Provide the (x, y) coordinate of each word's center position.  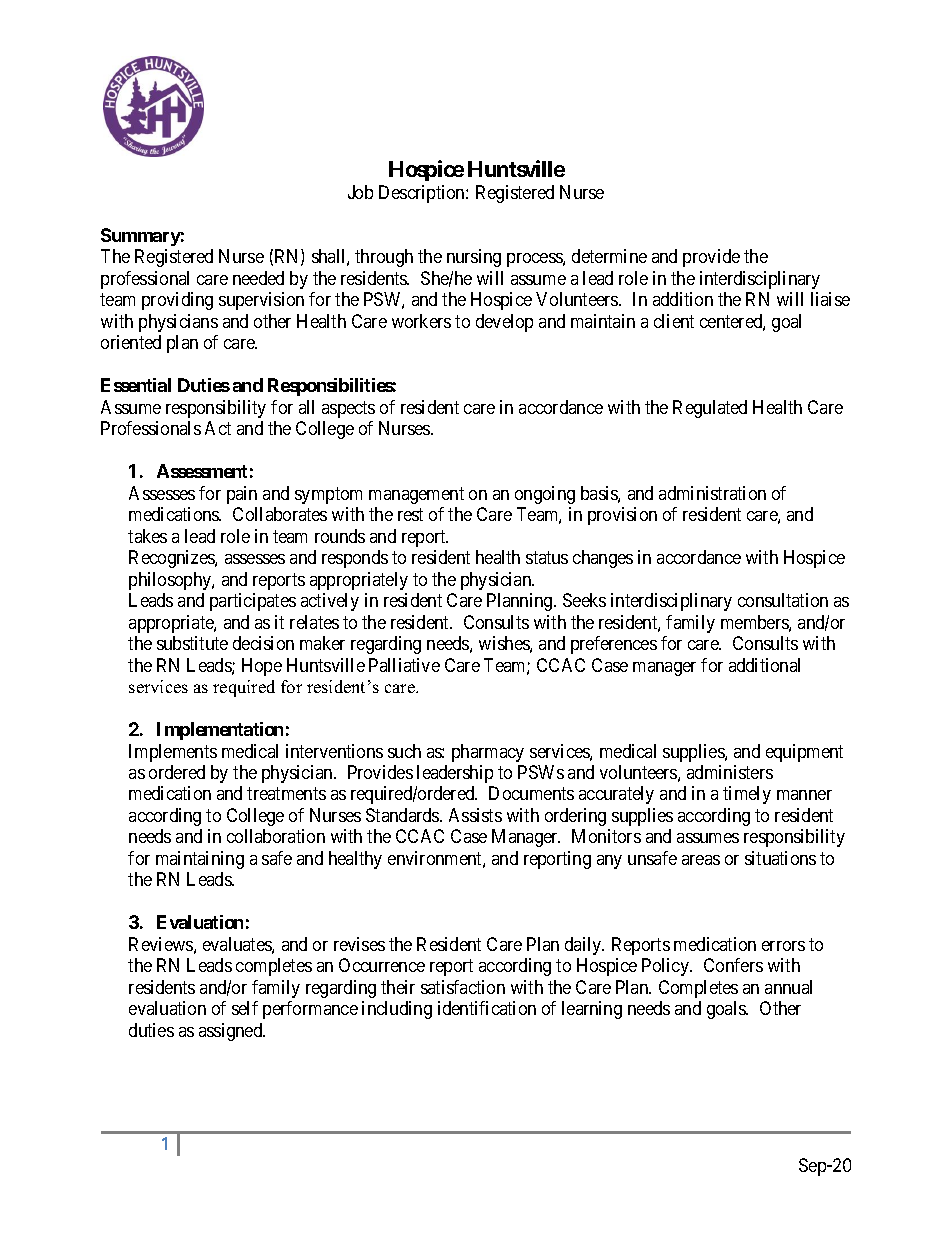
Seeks (584, 600)
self (245, 1008)
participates (253, 602)
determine (609, 256)
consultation (783, 600)
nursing (474, 258)
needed (258, 278)
